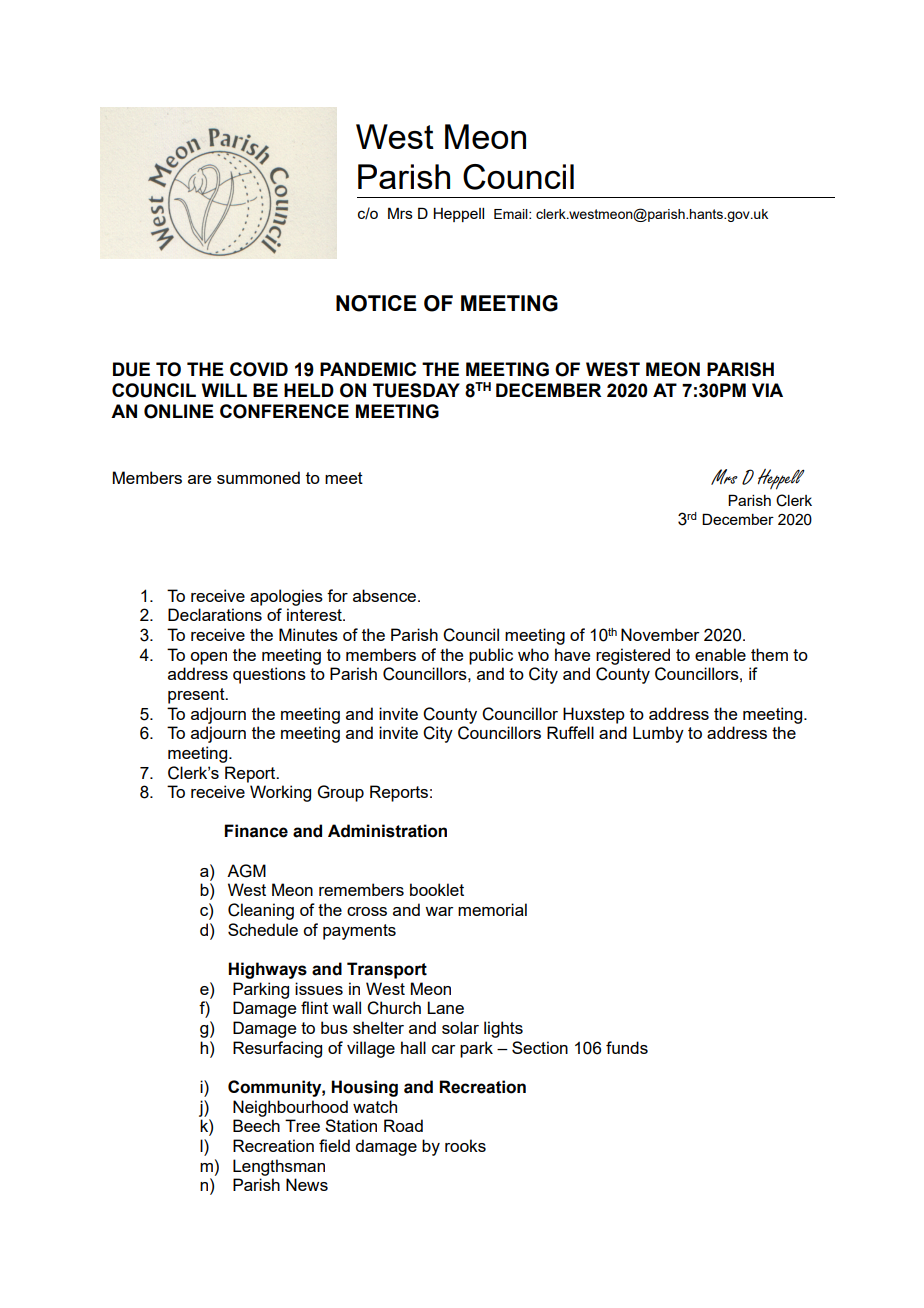 Image resolution: width=924 pixels, height=1308 pixels. Describe the element at coordinates (720, 654) in the page. I see `enable` at that location.
